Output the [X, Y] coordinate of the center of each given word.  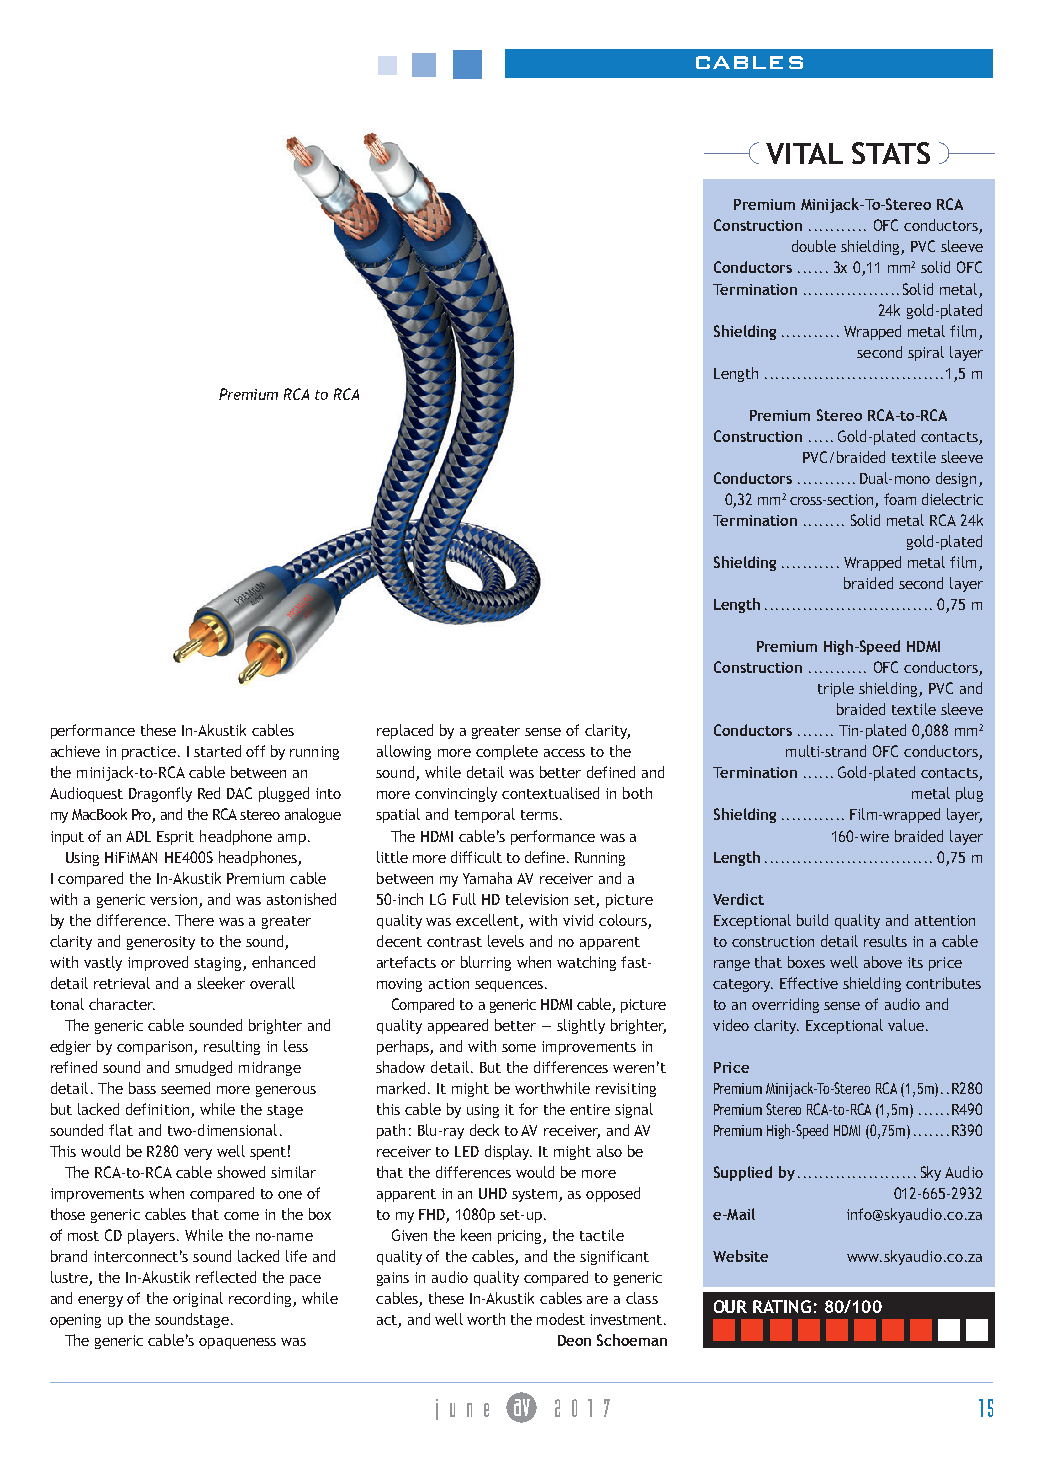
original [198, 1299]
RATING [782, 1306]
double [814, 246]
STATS [891, 153]
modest [561, 1319]
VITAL [804, 153]
